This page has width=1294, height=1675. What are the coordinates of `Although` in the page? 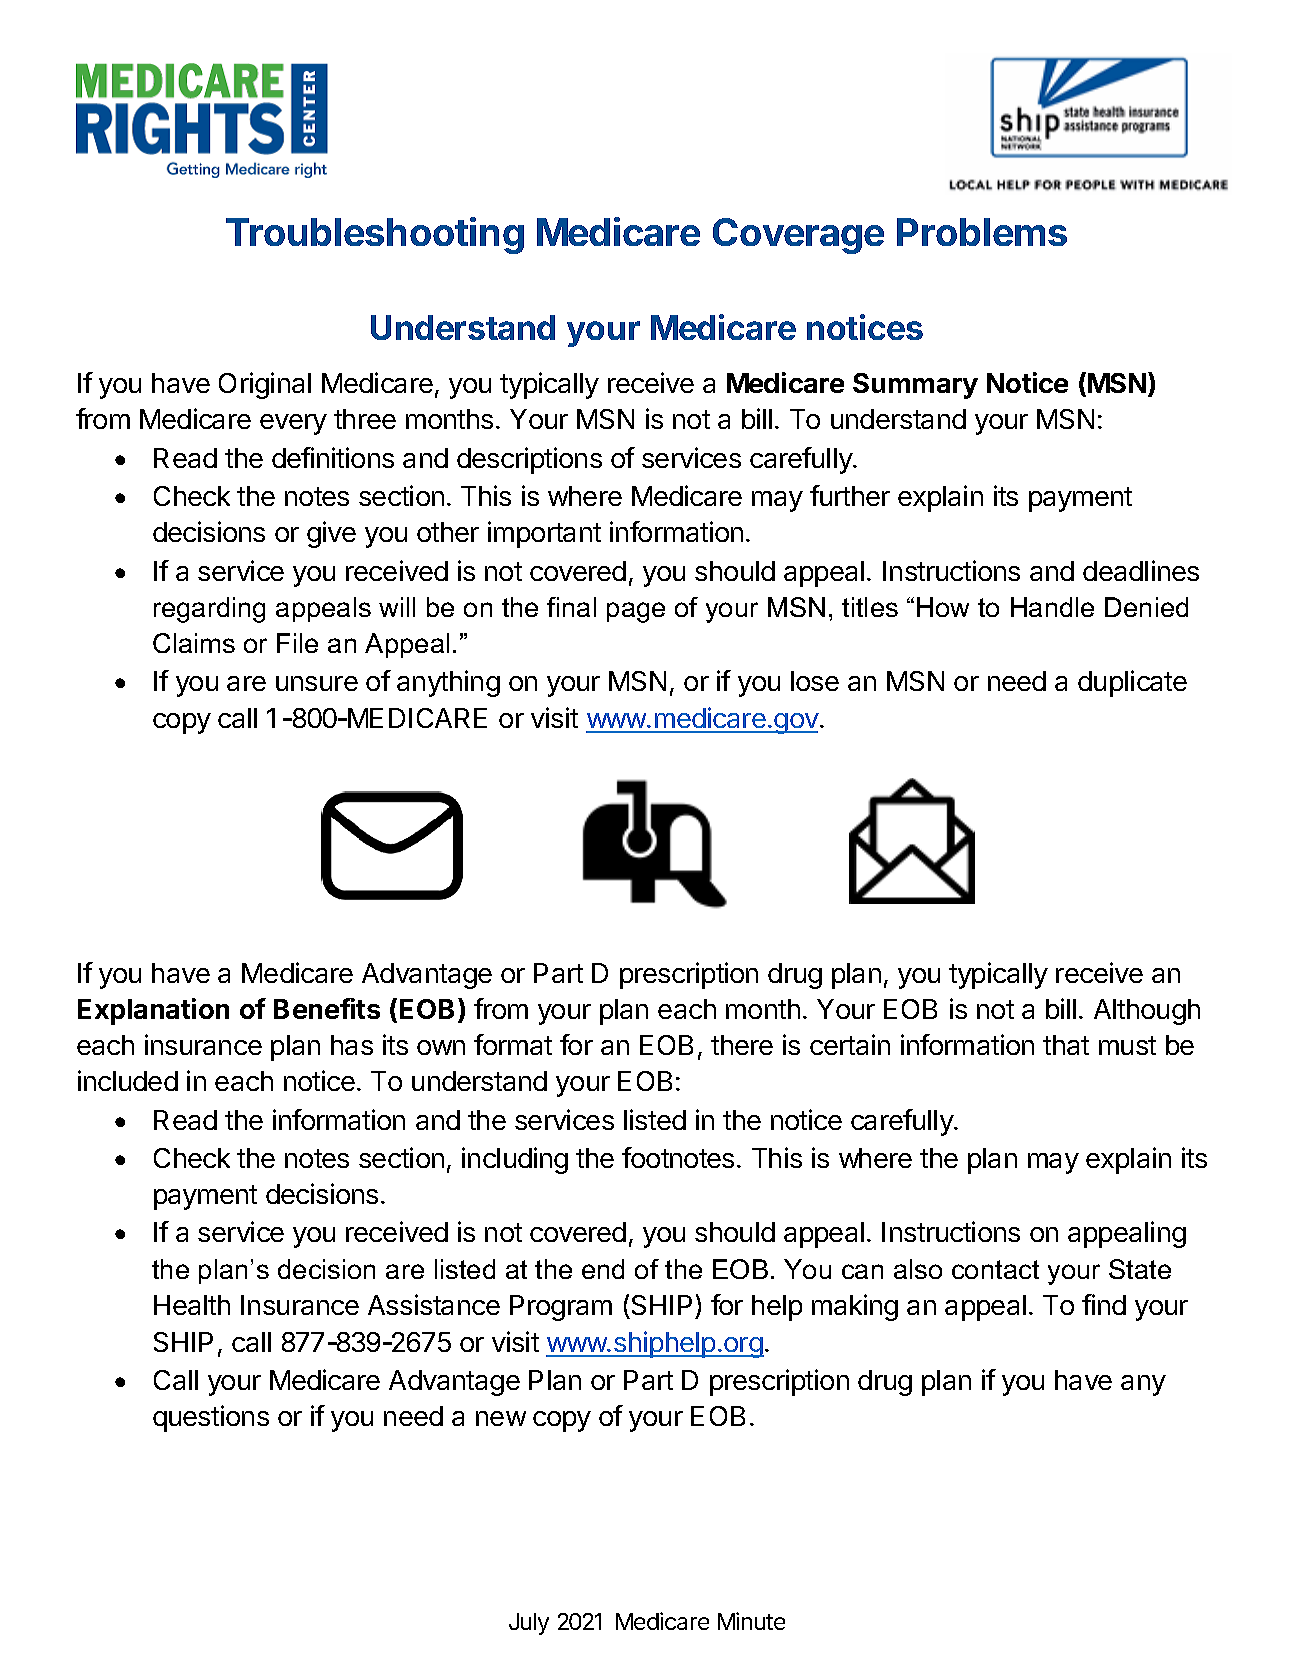 It's located at (1147, 1012).
